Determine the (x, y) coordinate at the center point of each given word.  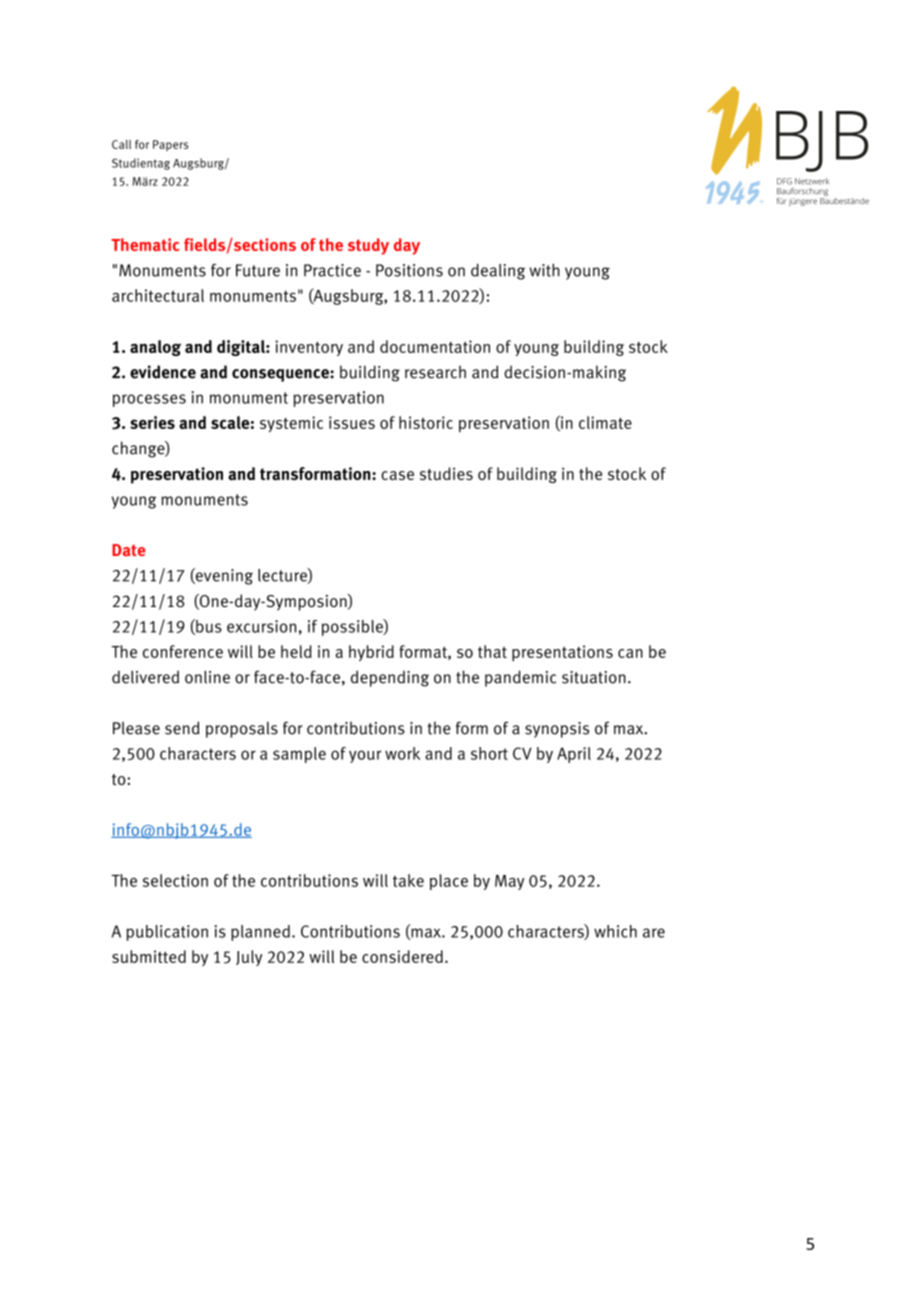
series (152, 422)
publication (167, 933)
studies (446, 473)
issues (352, 422)
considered (402, 956)
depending (390, 678)
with (544, 270)
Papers (170, 145)
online (207, 677)
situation (594, 677)
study (368, 246)
